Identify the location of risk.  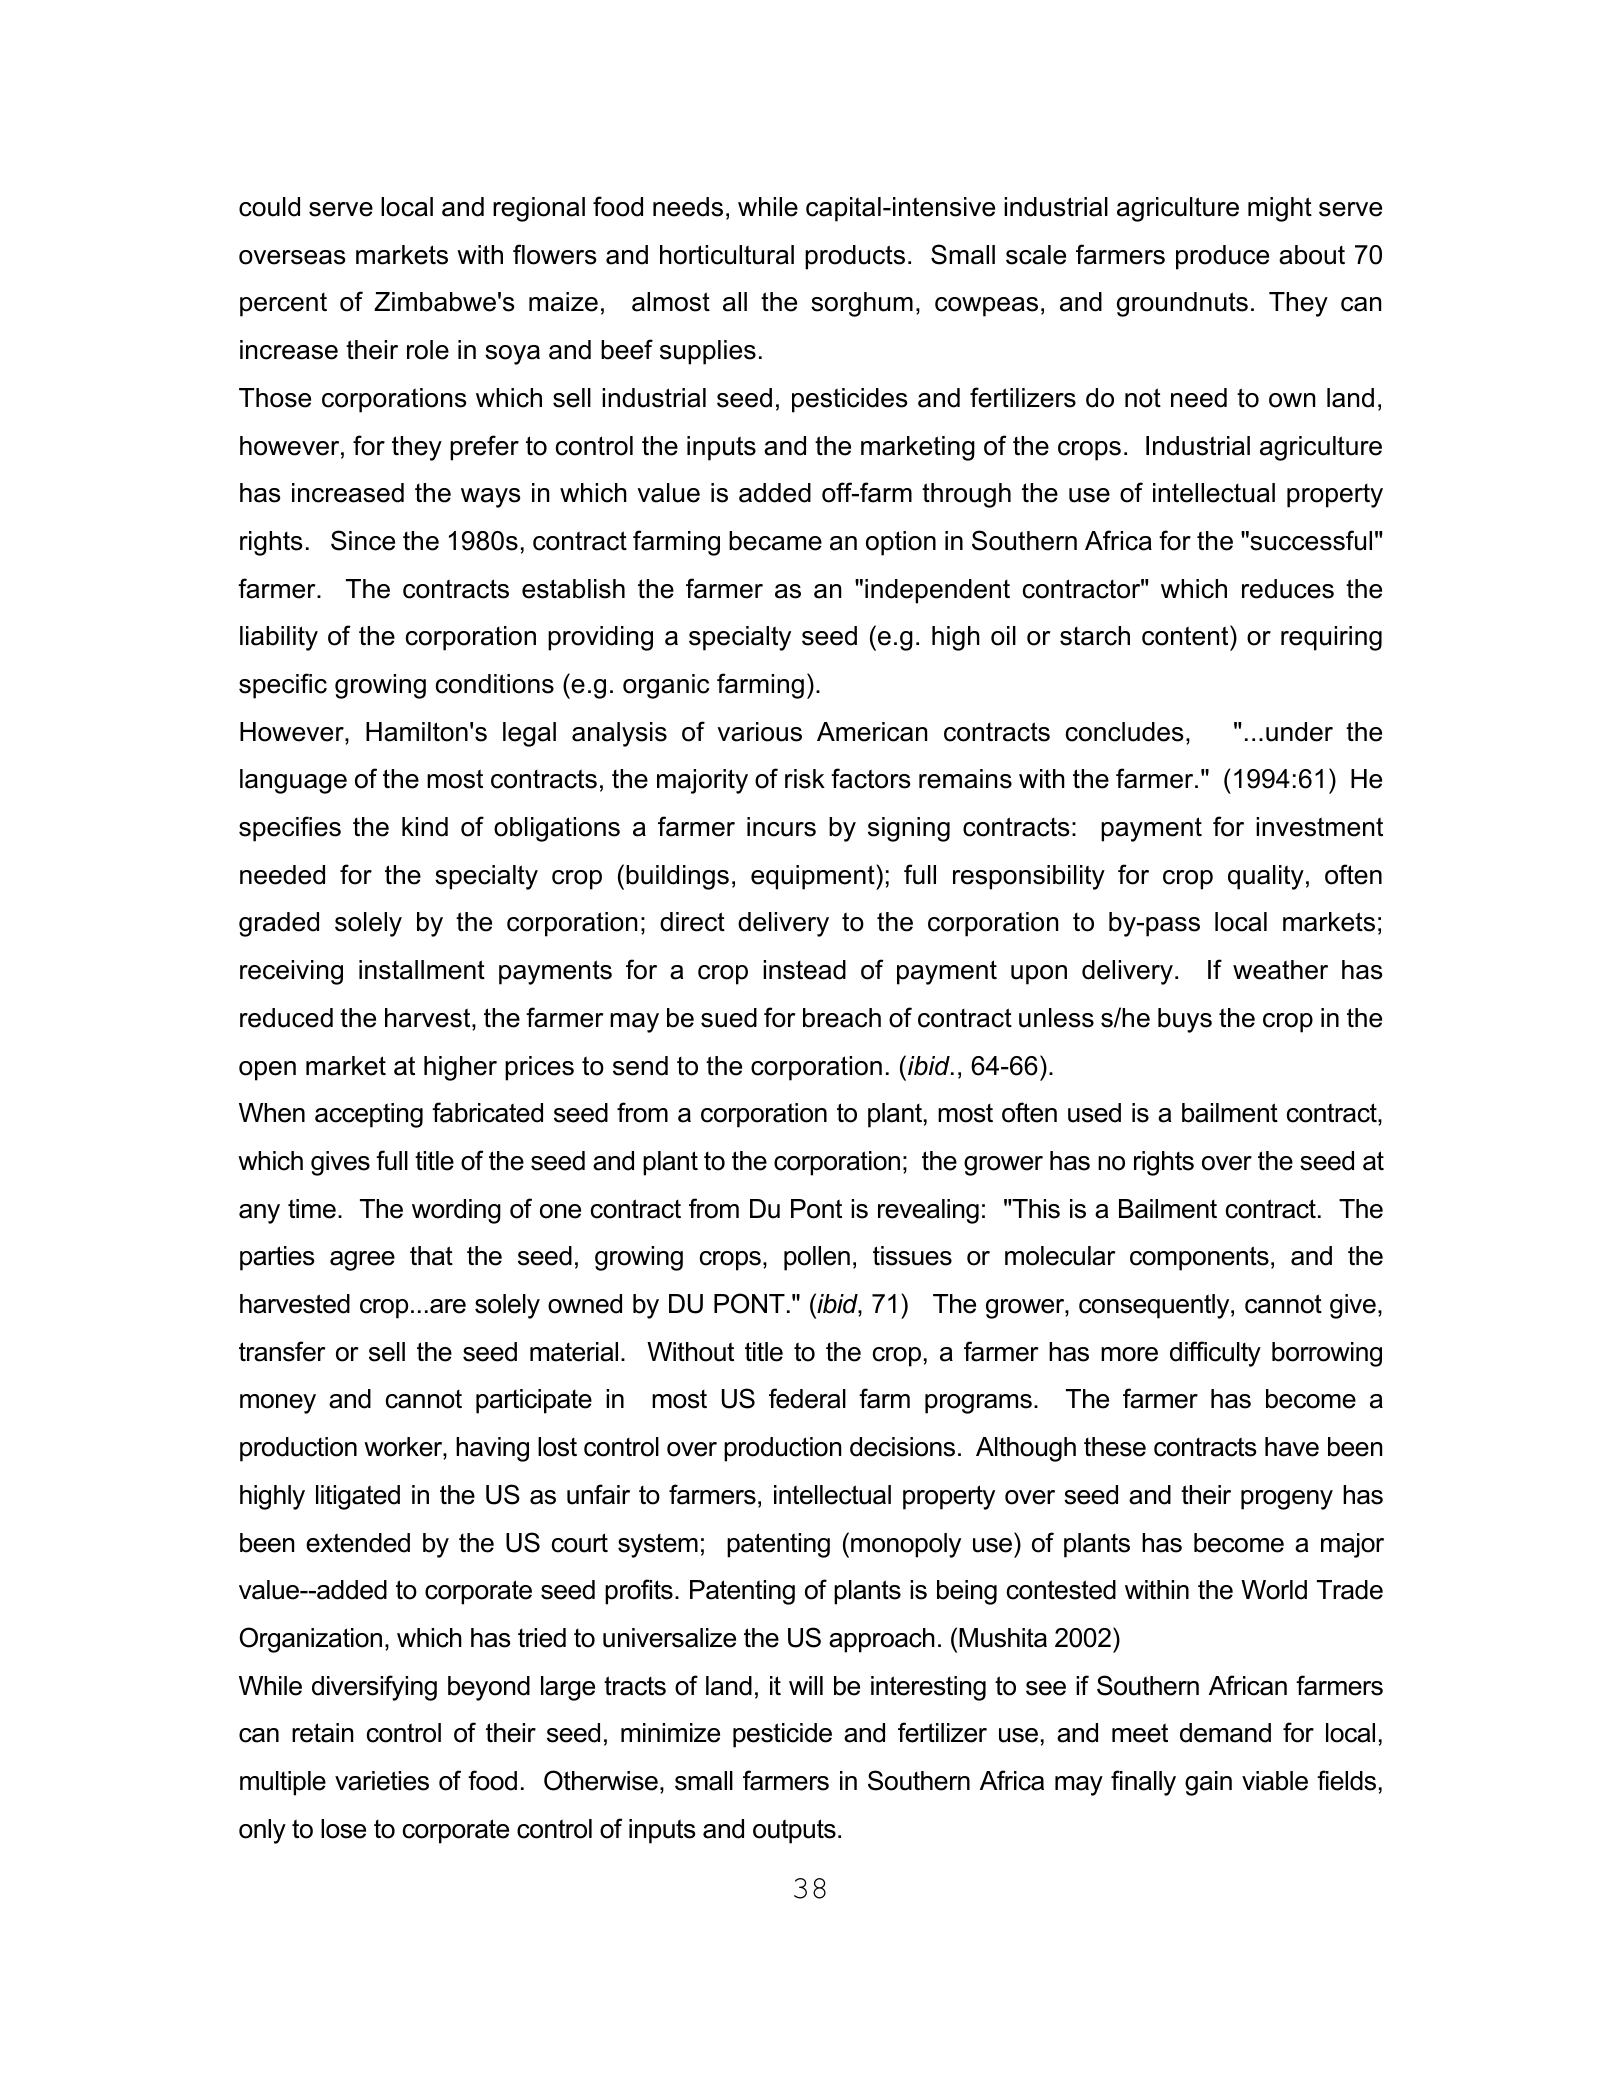
(805, 779).
